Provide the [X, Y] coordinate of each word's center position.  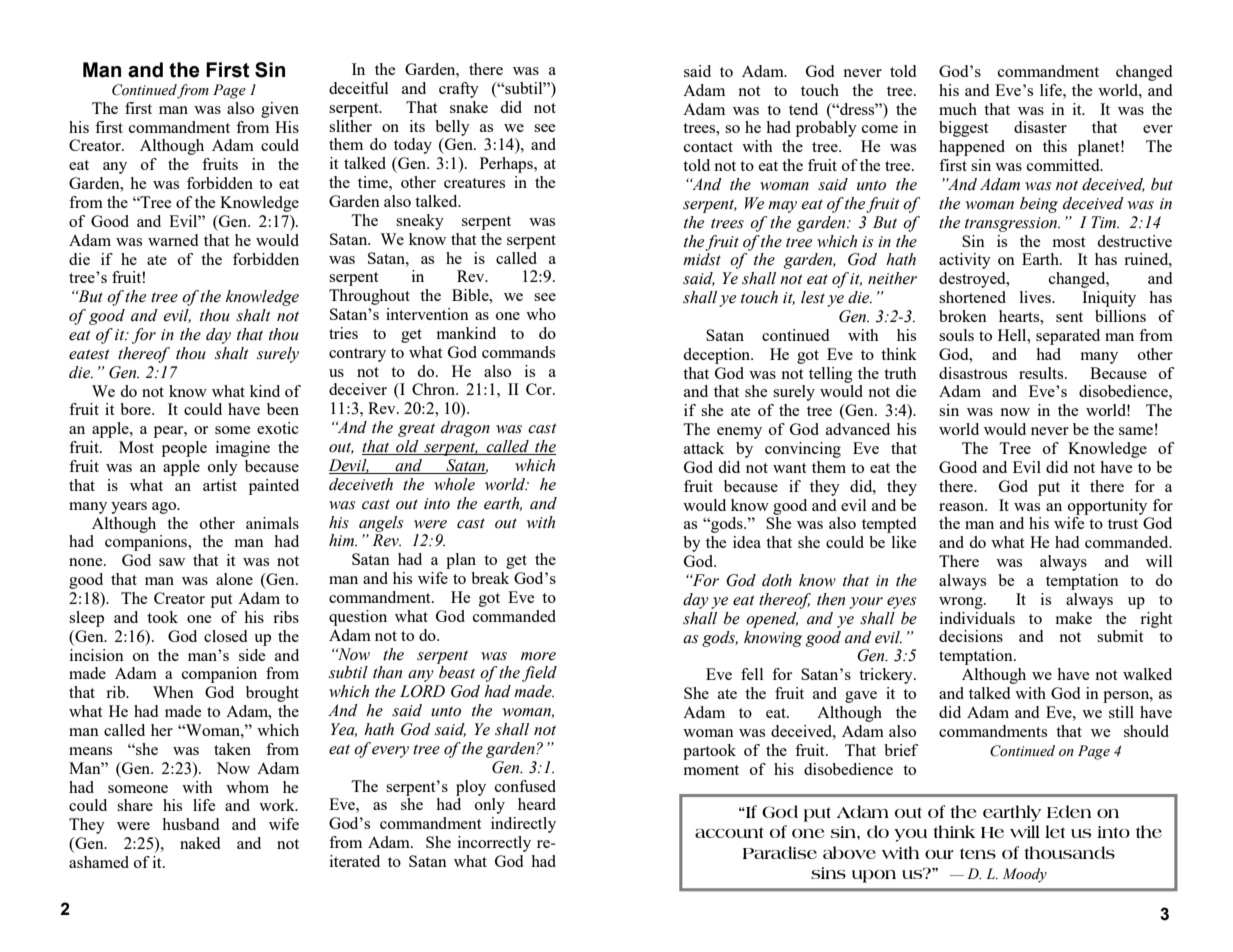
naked [200, 843]
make [1074, 618]
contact [708, 147]
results [1042, 373]
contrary [357, 355]
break [490, 578]
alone [234, 579]
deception [718, 356]
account [729, 832]
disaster [1040, 127]
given [280, 110]
